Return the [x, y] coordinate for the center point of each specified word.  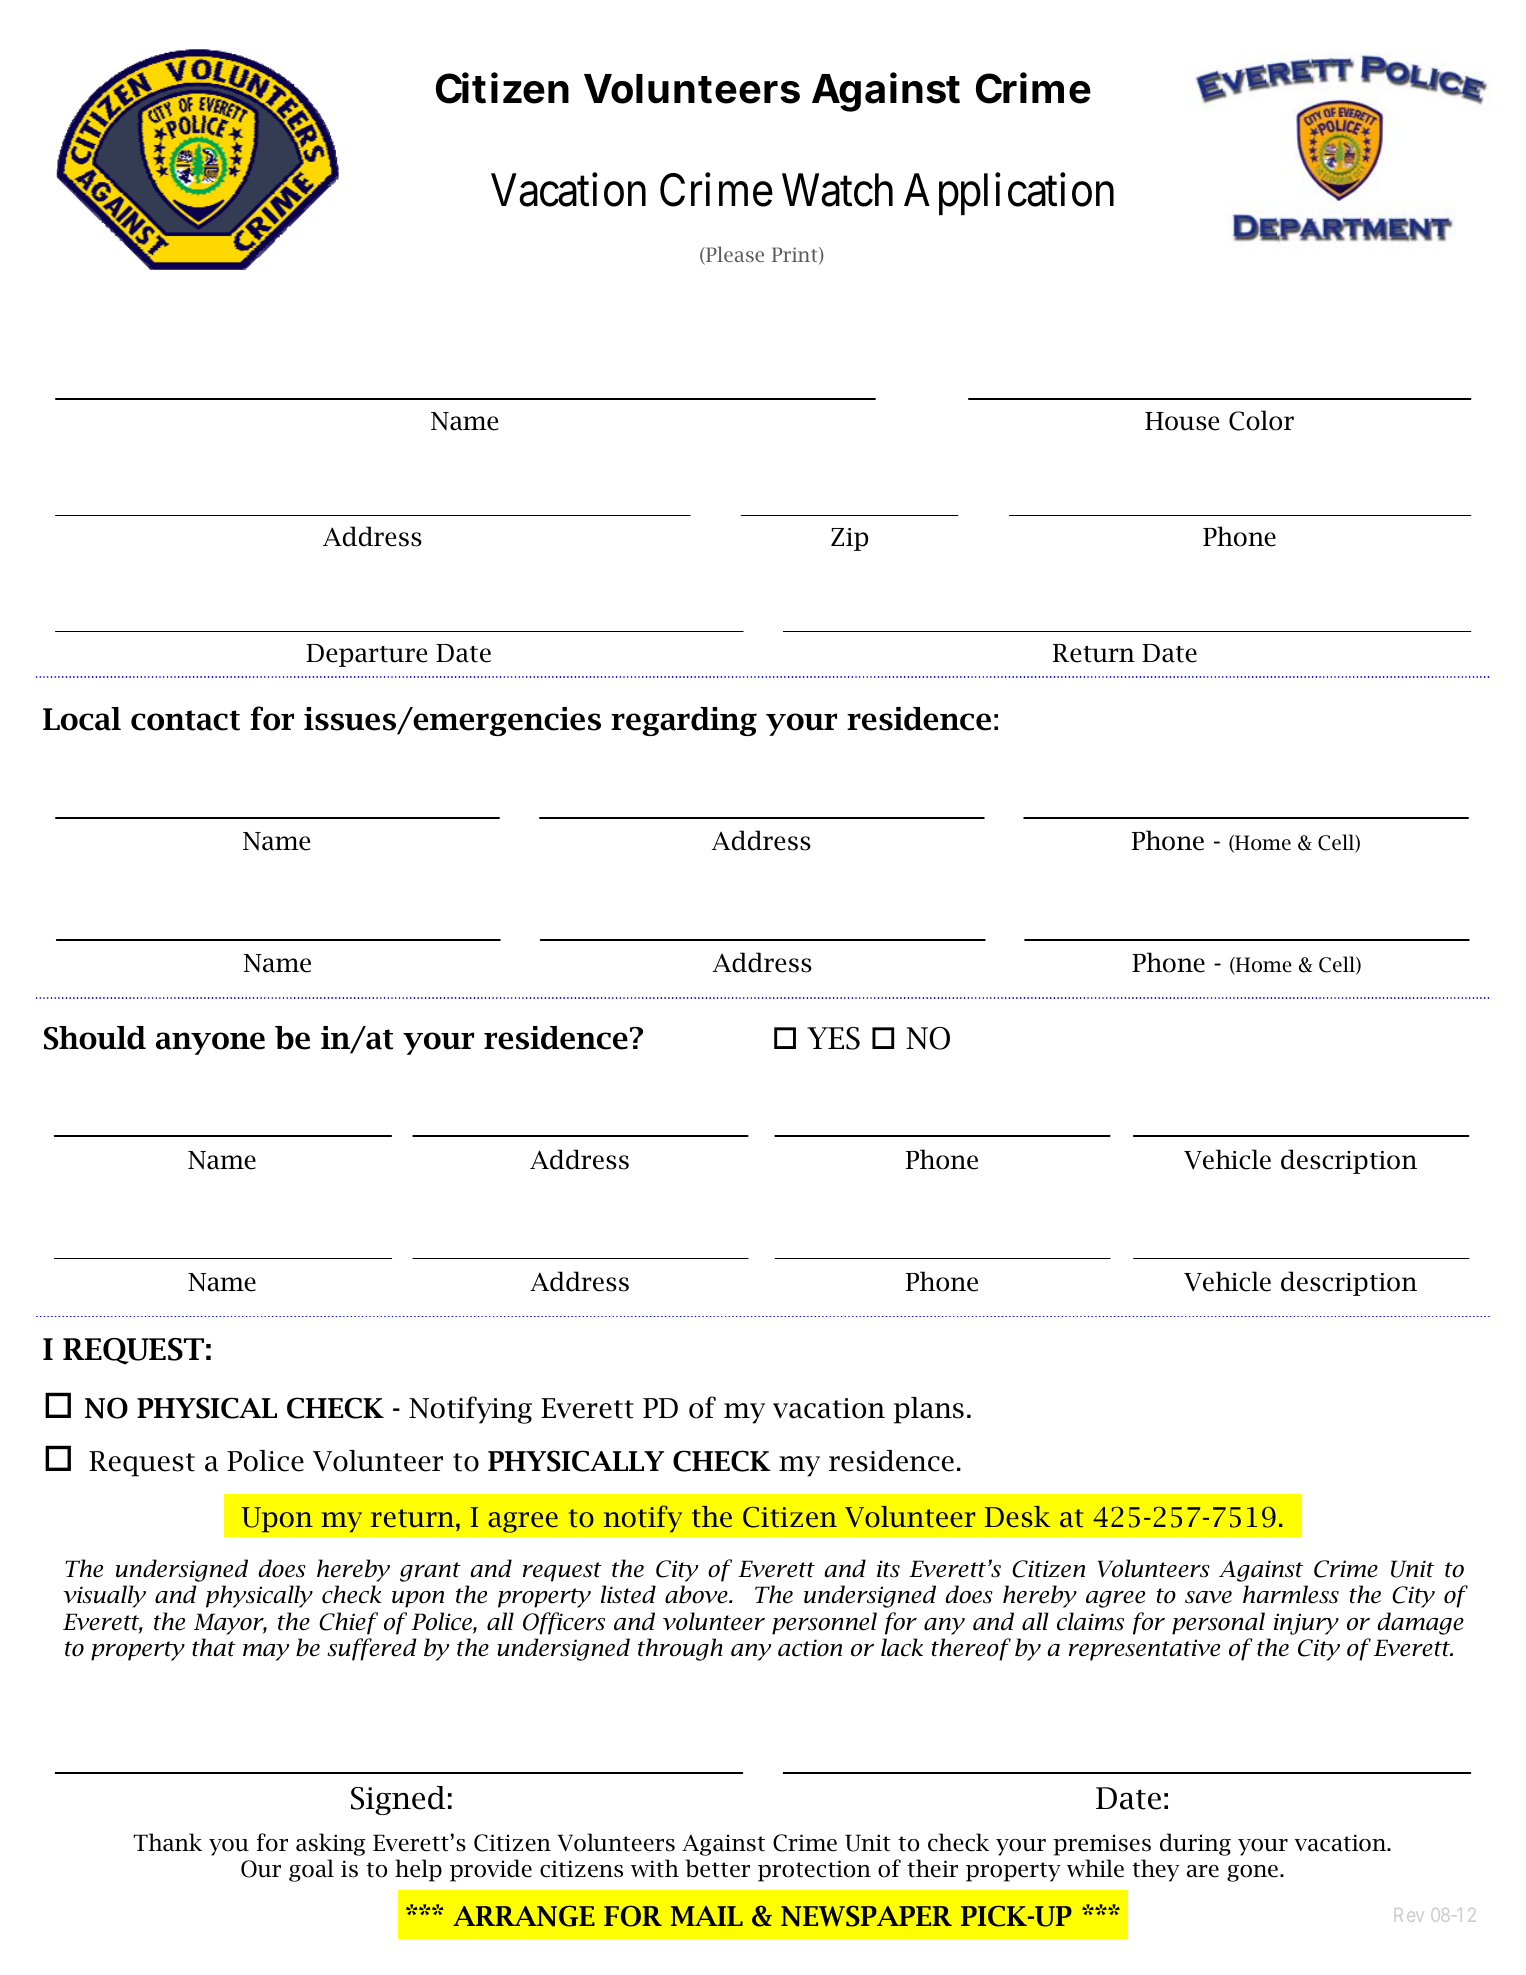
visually [104, 1596]
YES [833, 1038]
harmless [1291, 1594]
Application [1009, 194]
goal [311, 1870]
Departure [366, 655]
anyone [210, 1043]
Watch [837, 190]
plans [929, 1410]
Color [1261, 420]
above [697, 1594]
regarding [684, 721]
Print [796, 256]
